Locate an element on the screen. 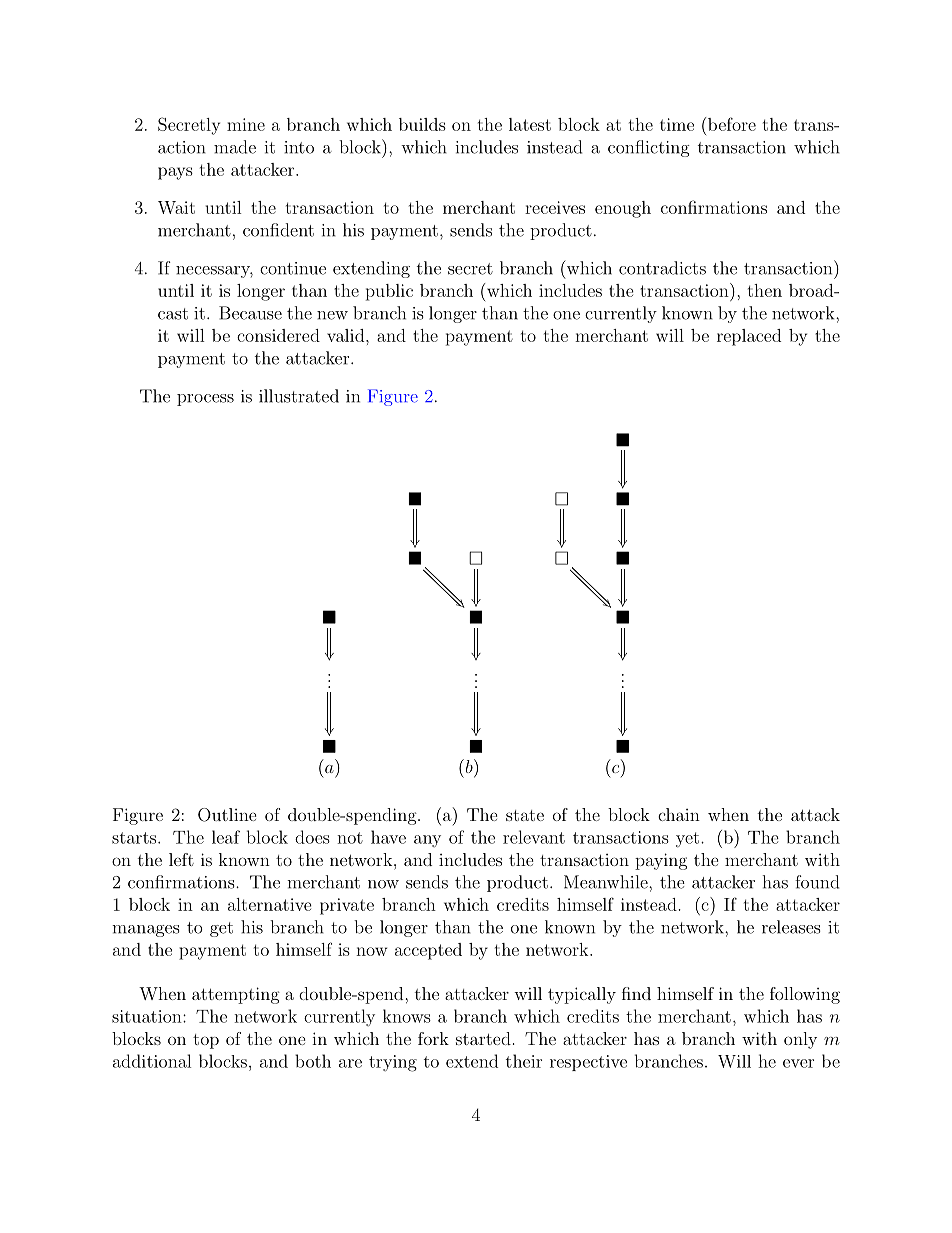 This screenshot has height=1233, width=952. chain is located at coordinates (679, 814).
